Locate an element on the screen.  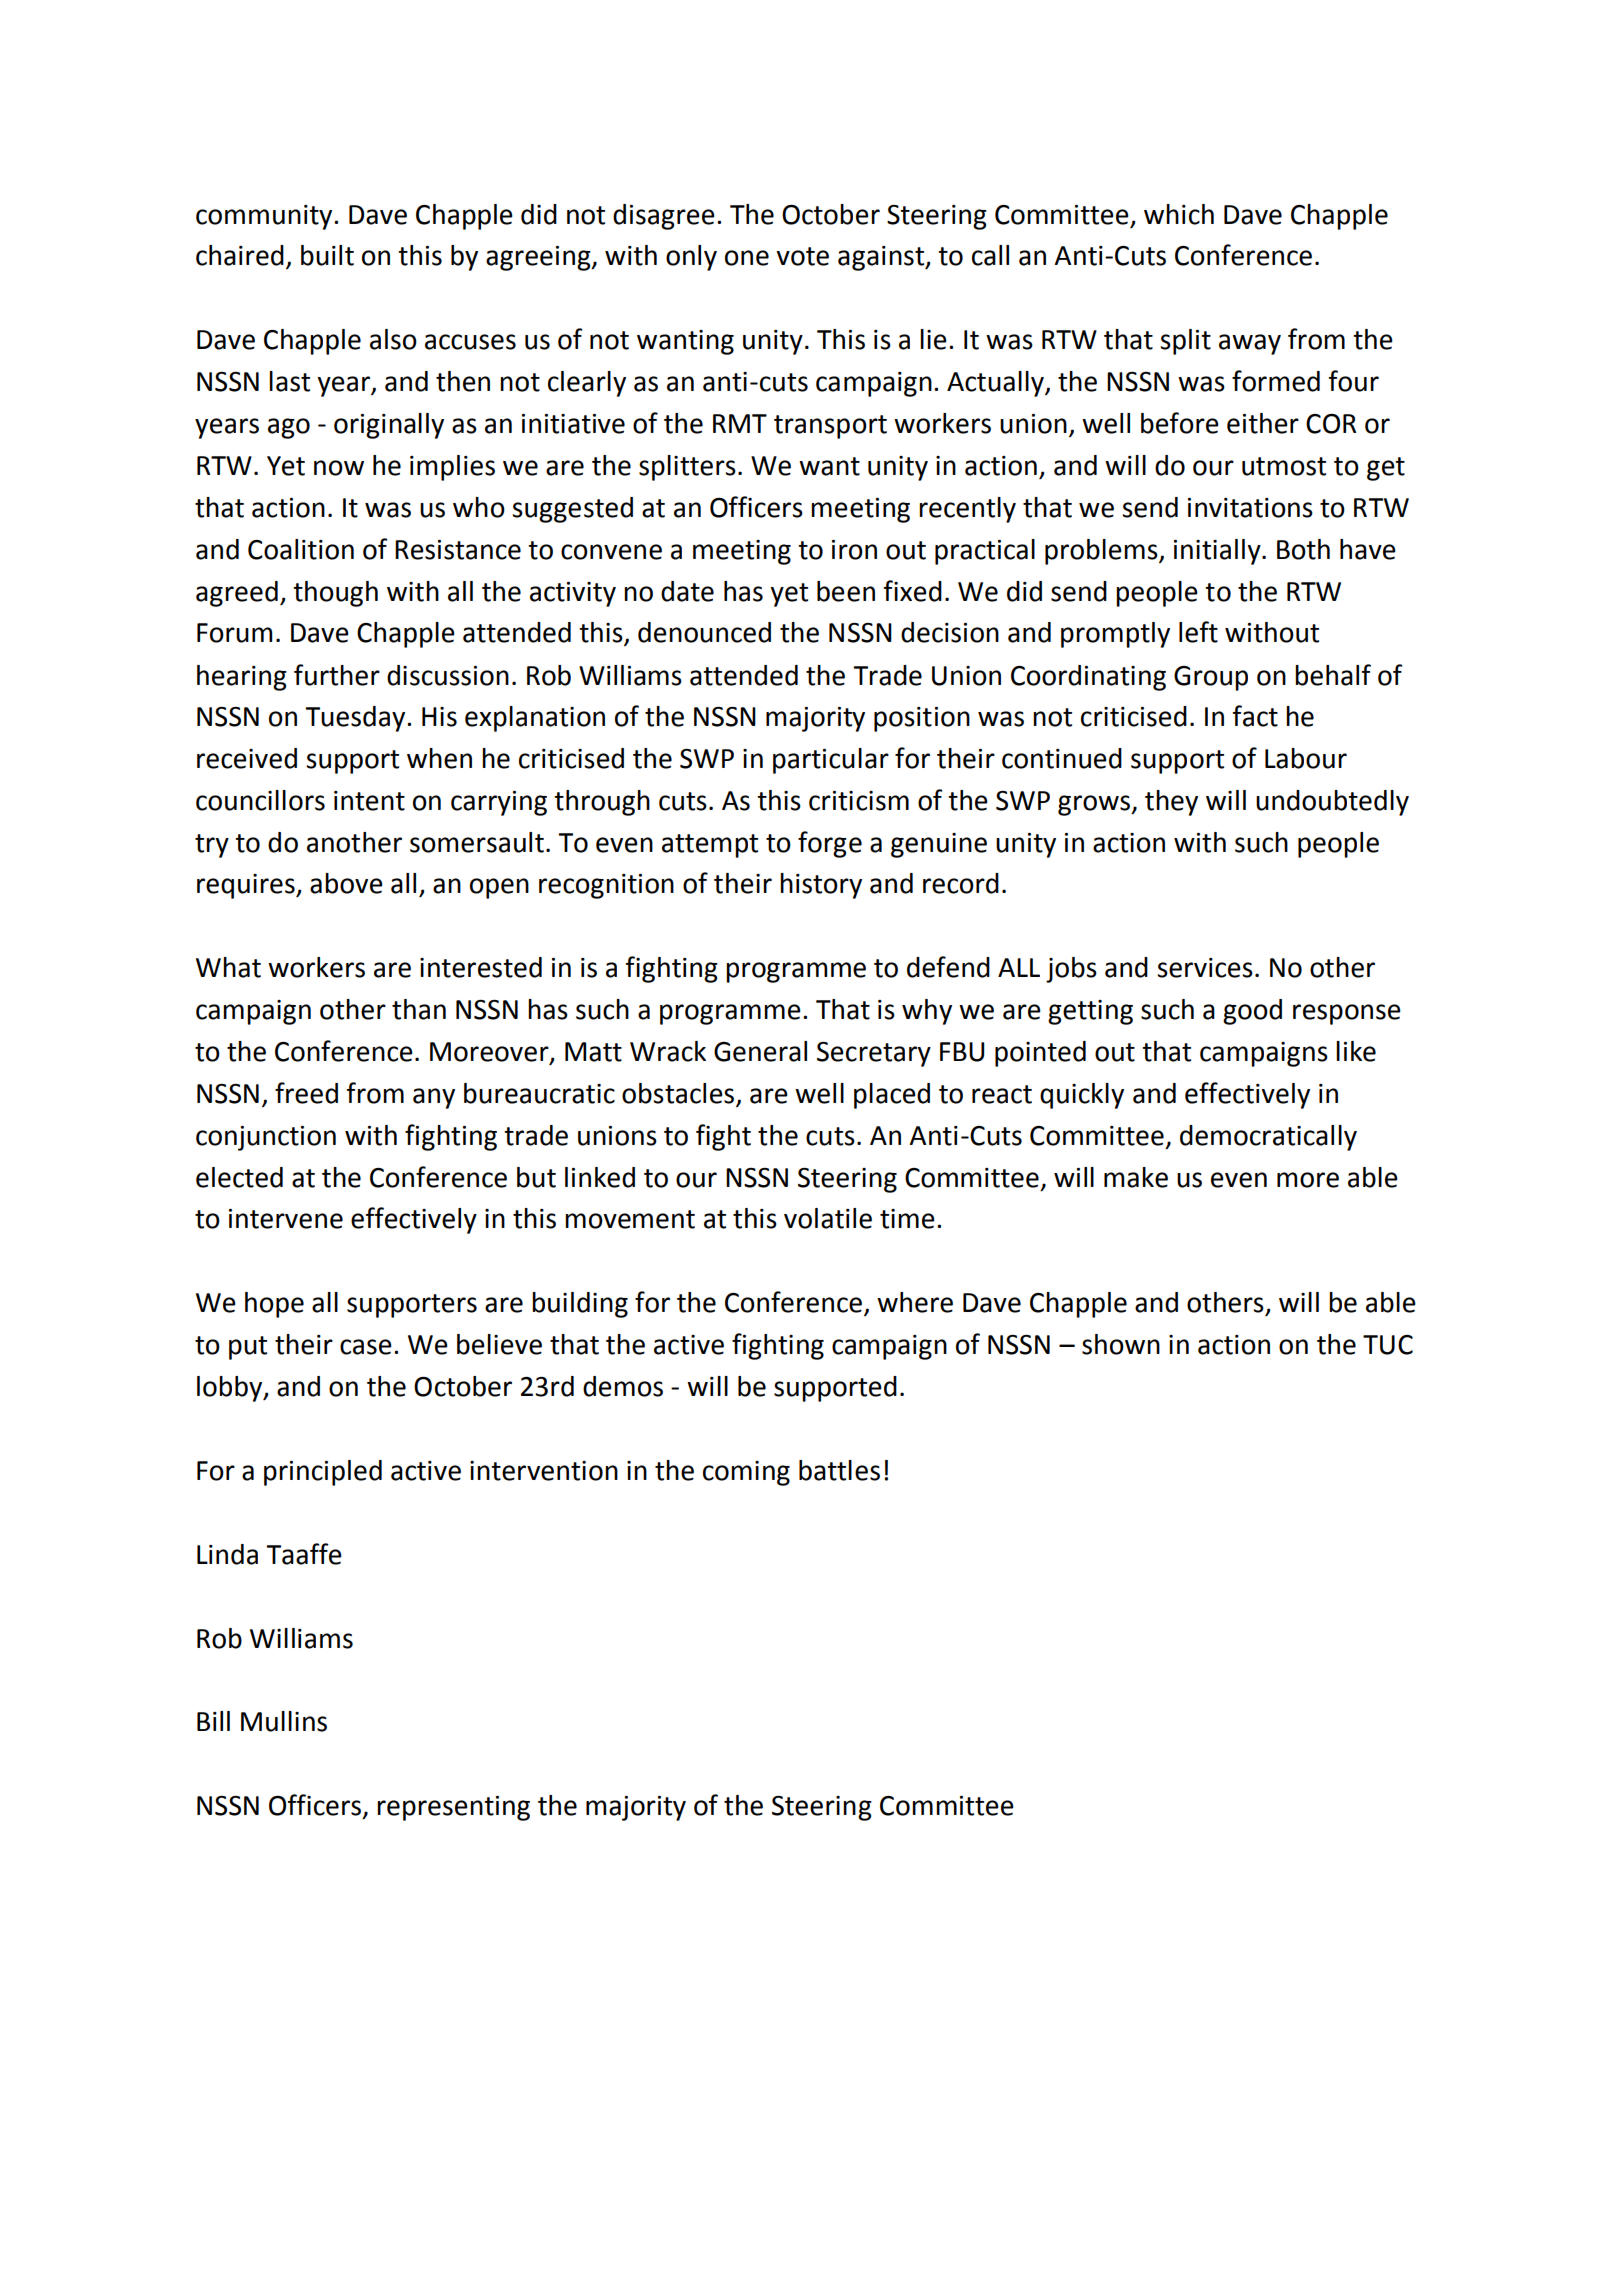
good is located at coordinates (1252, 1012).
